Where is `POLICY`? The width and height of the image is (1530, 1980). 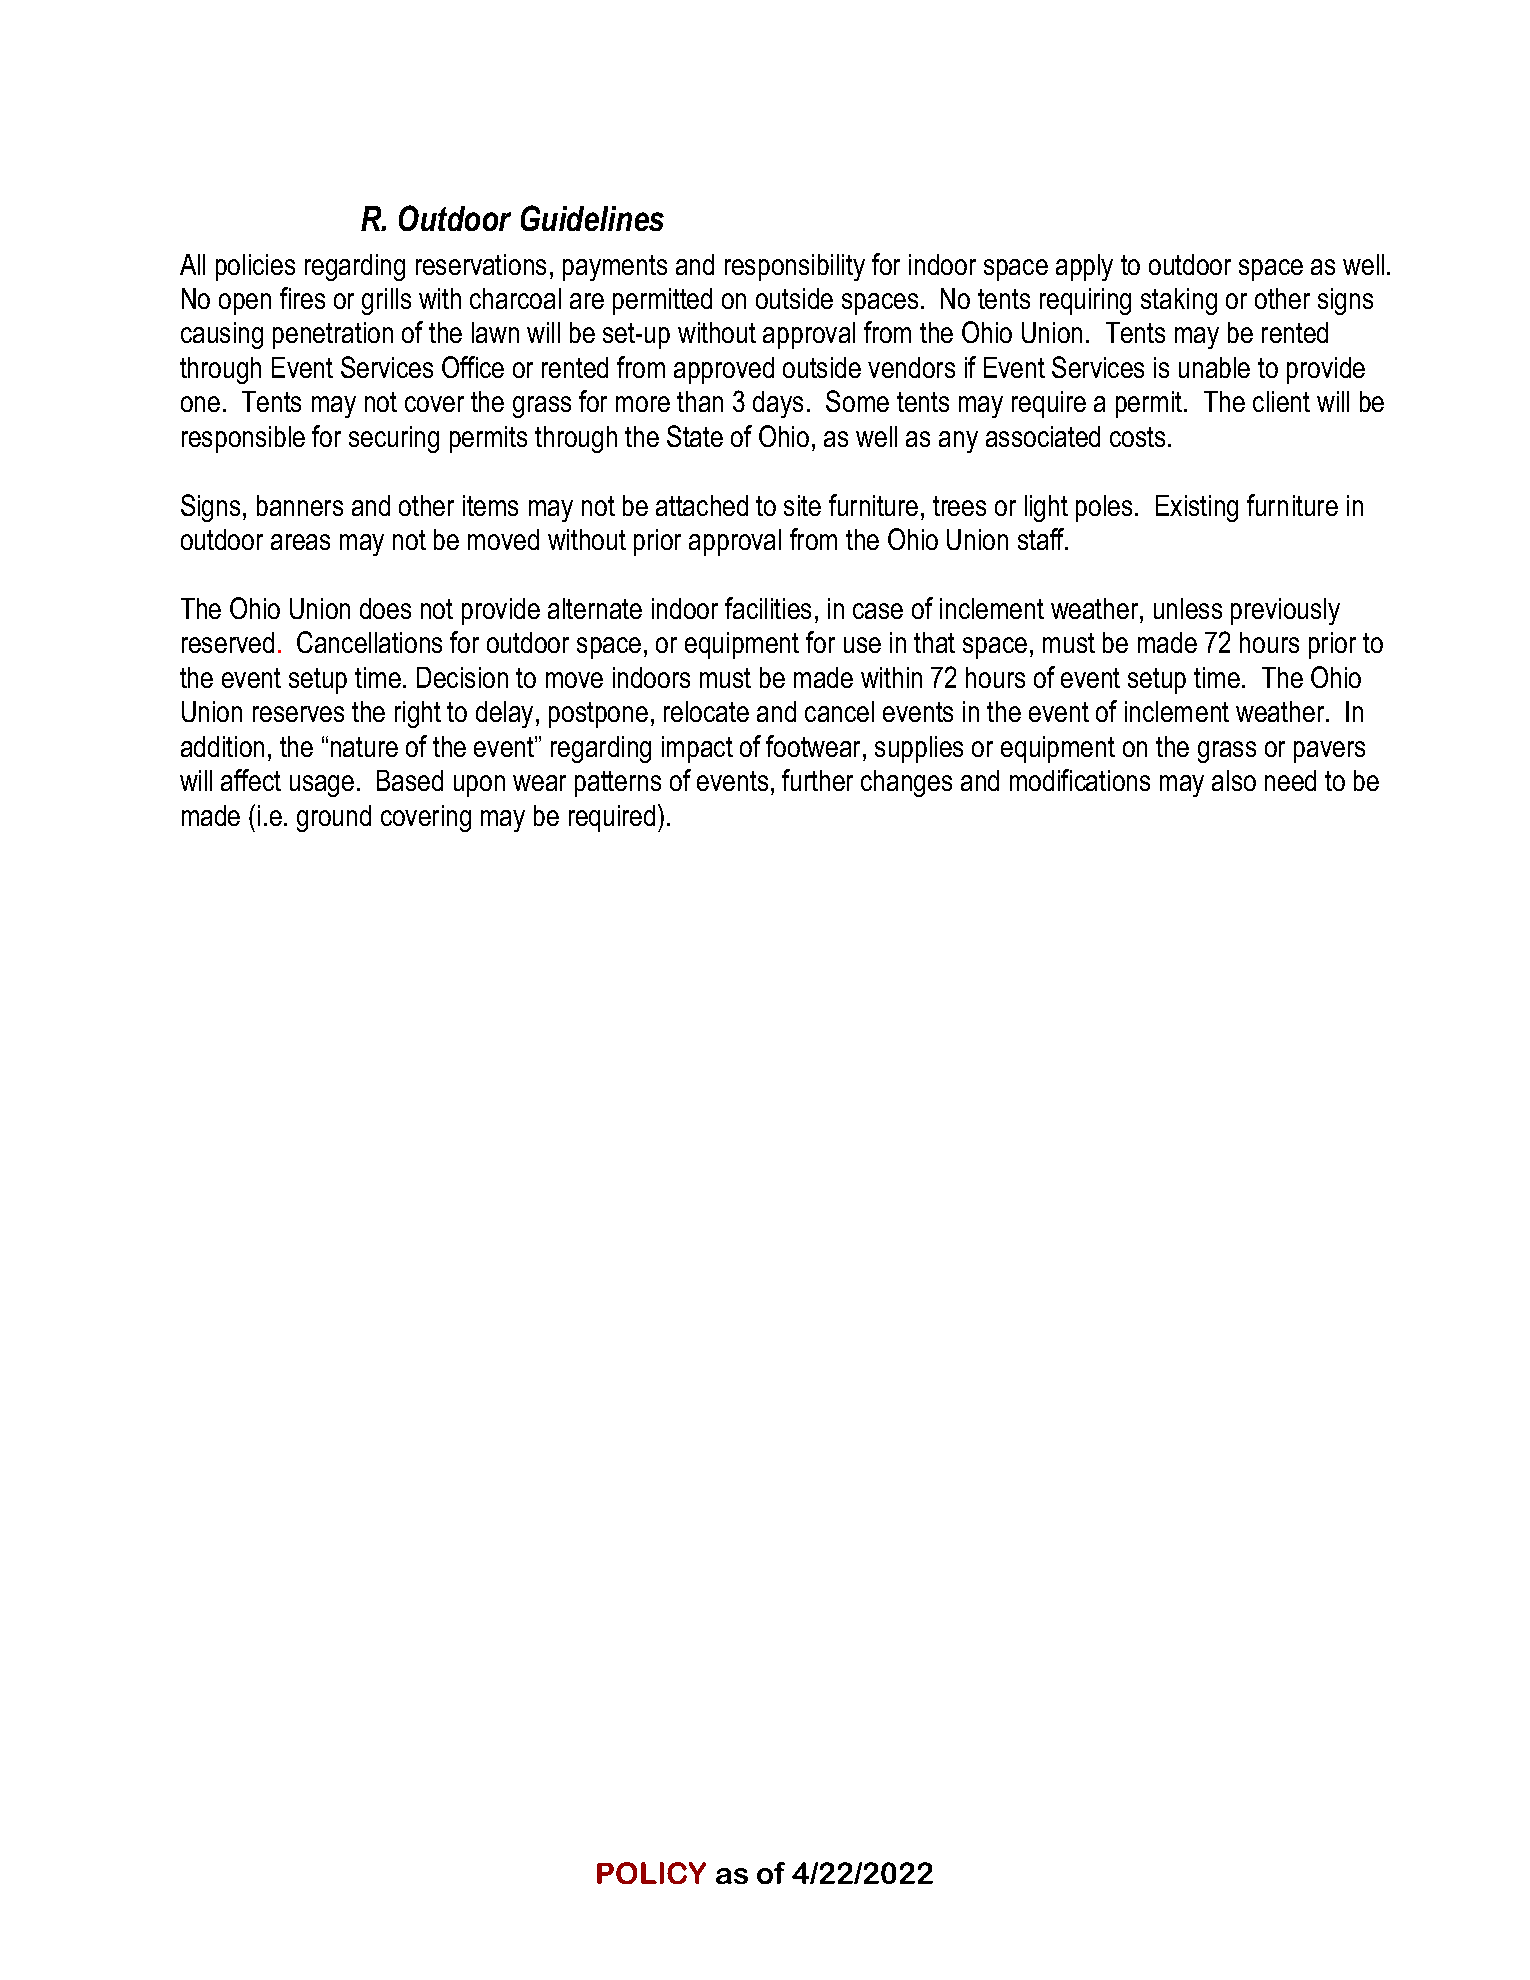
POLICY is located at coordinates (651, 1873).
